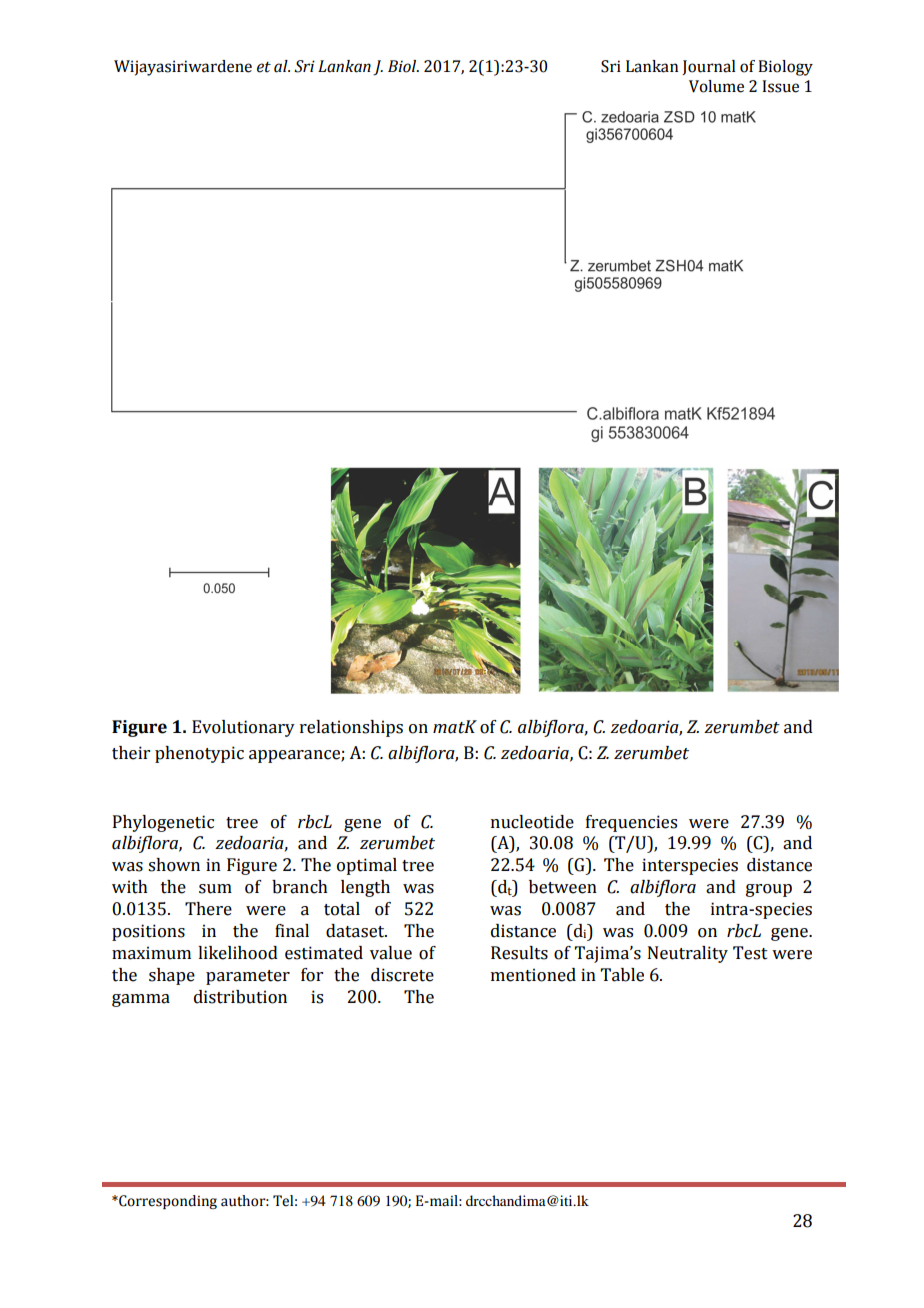 The height and width of the screenshot is (1308, 924). I want to click on Issue, so click(780, 86).
